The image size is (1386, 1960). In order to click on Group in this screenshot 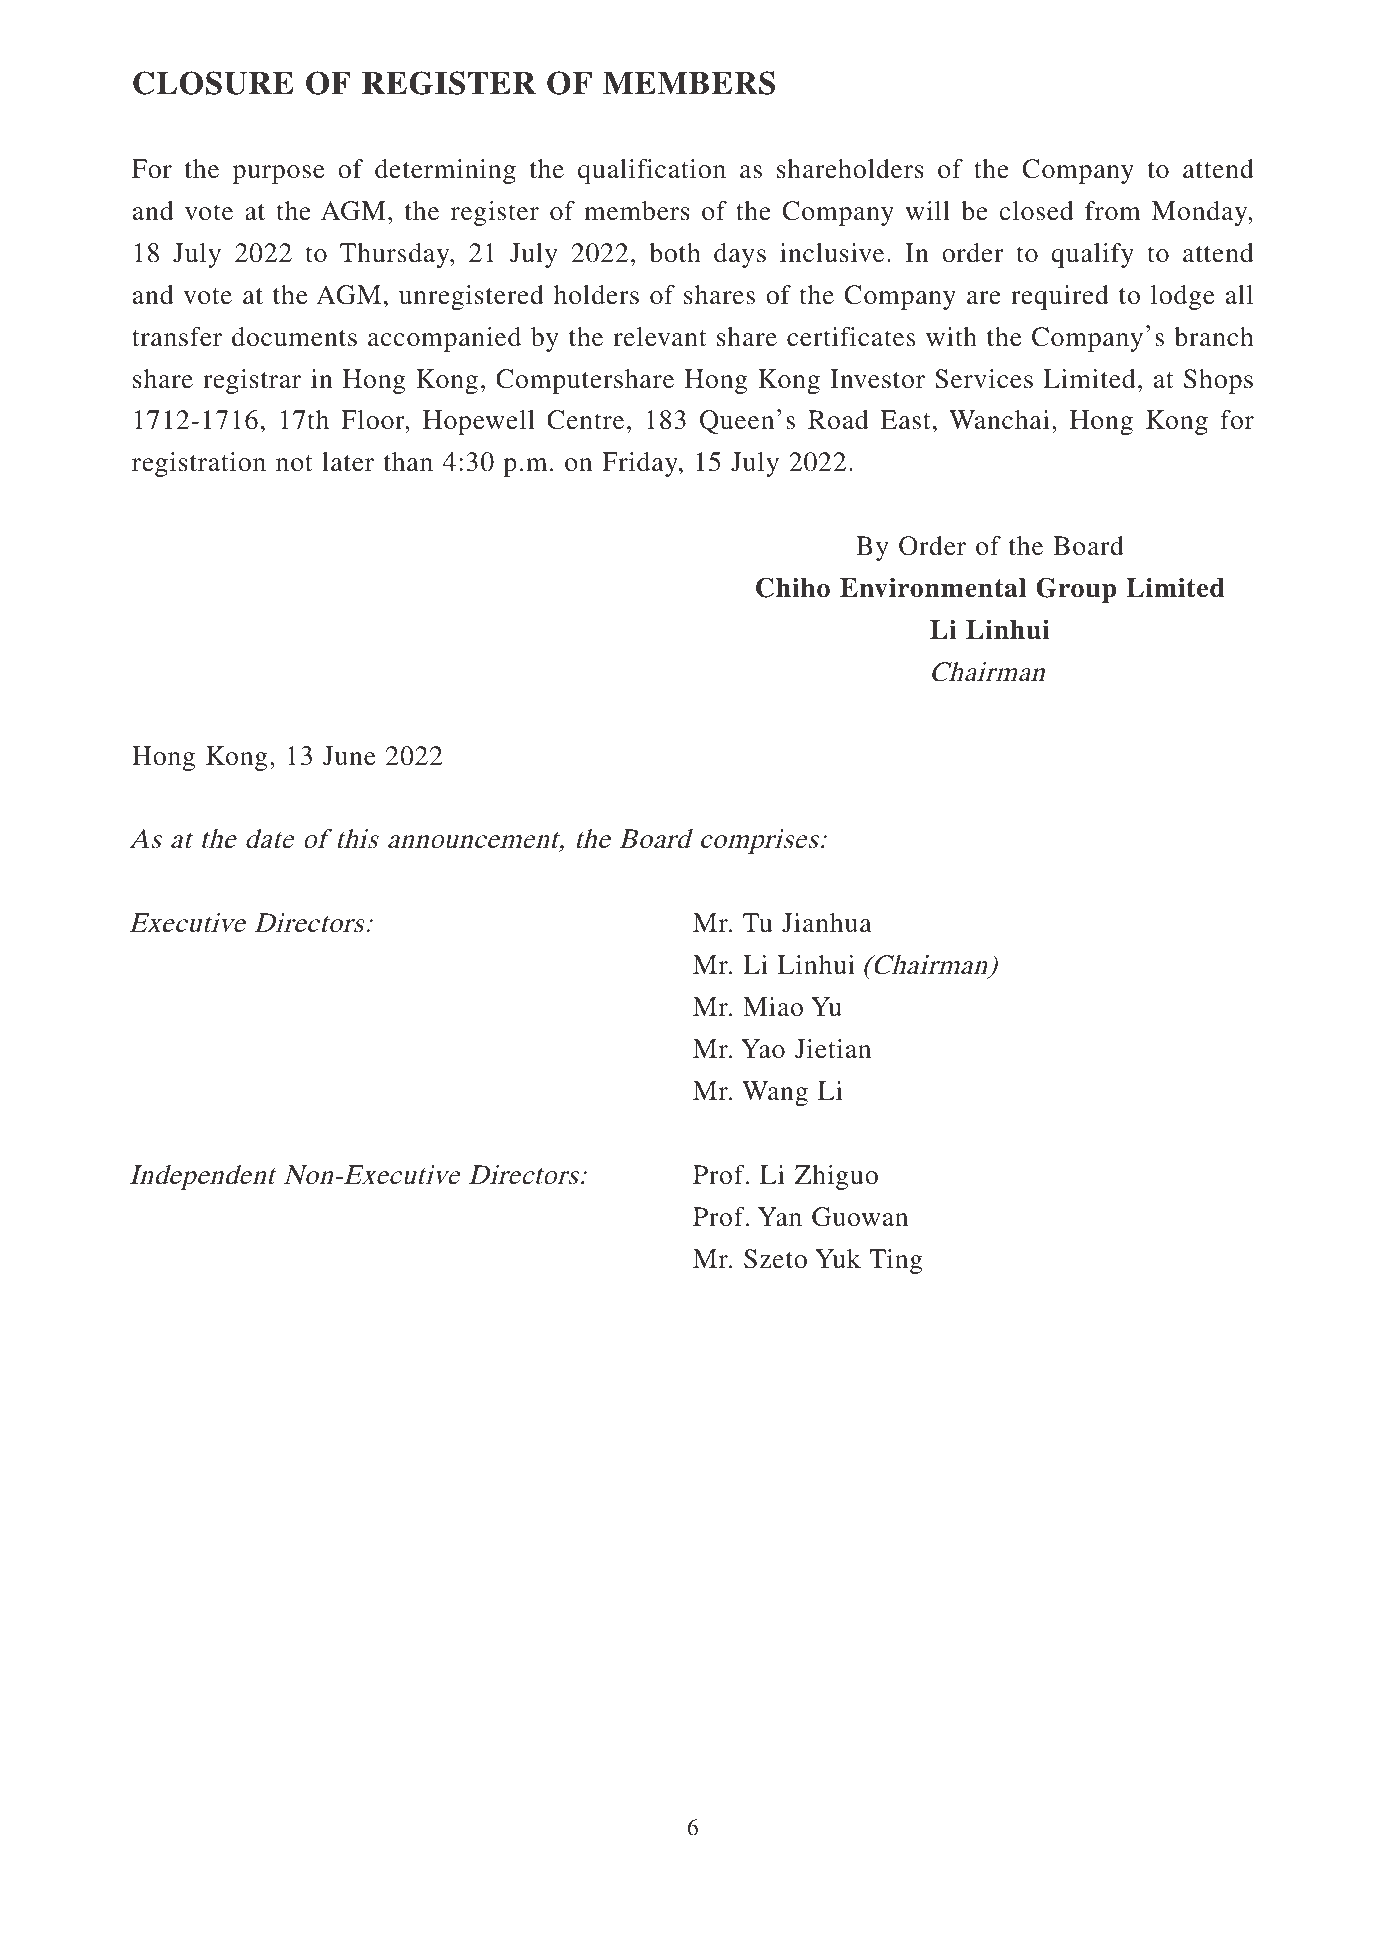, I will do `click(1076, 590)`.
